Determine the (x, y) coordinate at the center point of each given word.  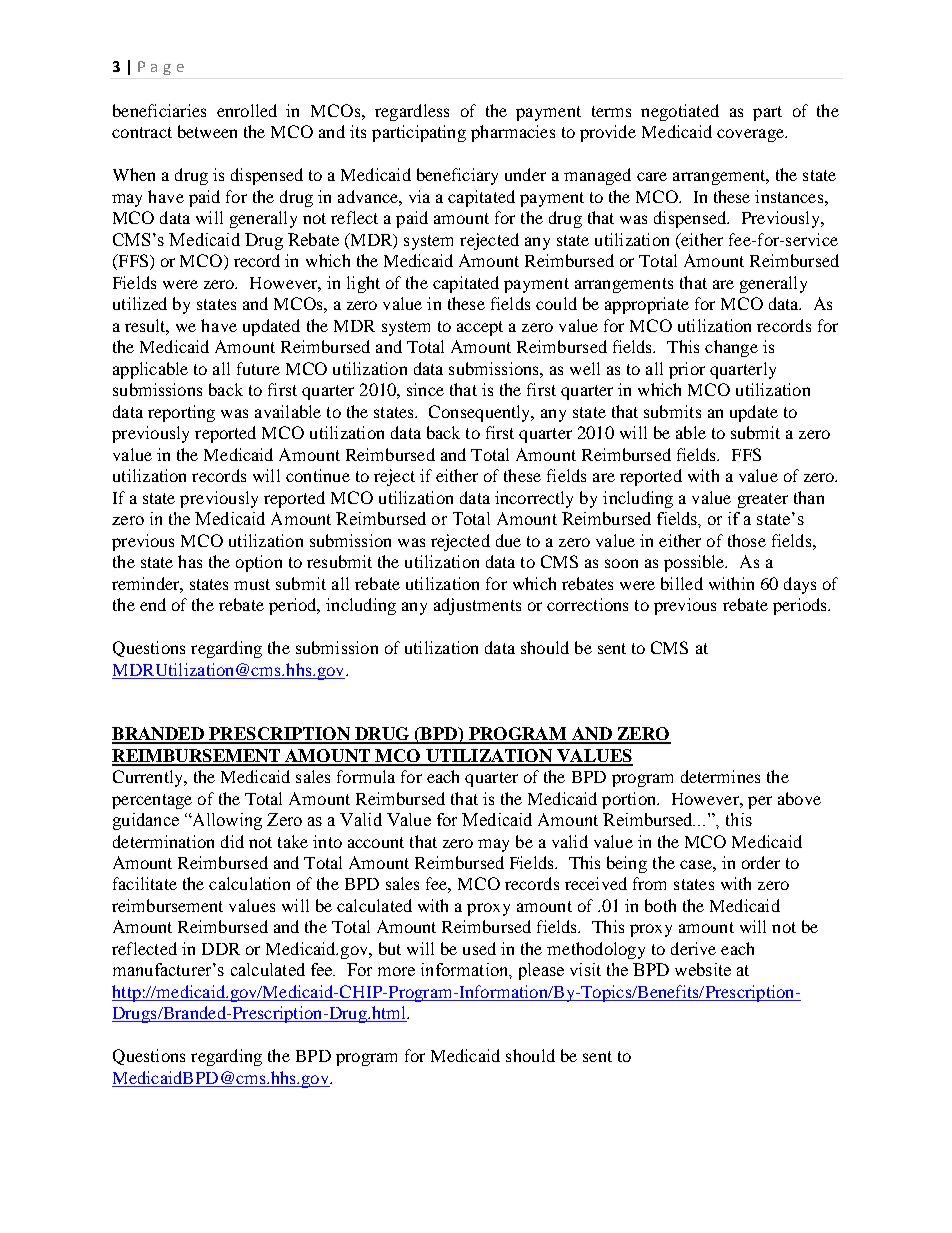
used (479, 948)
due (508, 540)
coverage (751, 135)
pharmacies (513, 133)
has (190, 561)
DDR (221, 949)
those (747, 540)
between (207, 131)
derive (693, 948)
